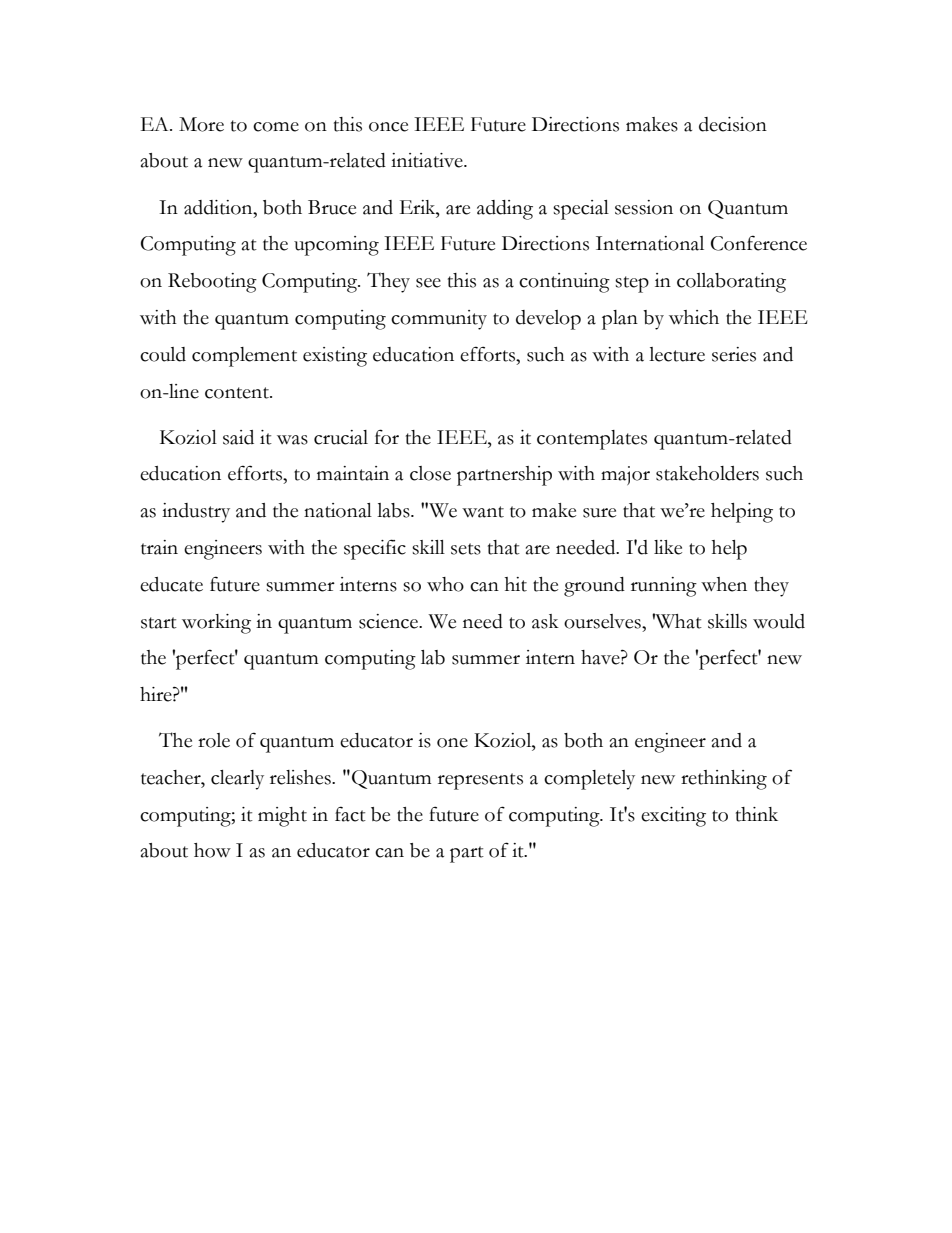 Image resolution: width=952 pixels, height=1233 pixels. Describe the element at coordinates (673, 817) in the document. I see `exciting` at that location.
